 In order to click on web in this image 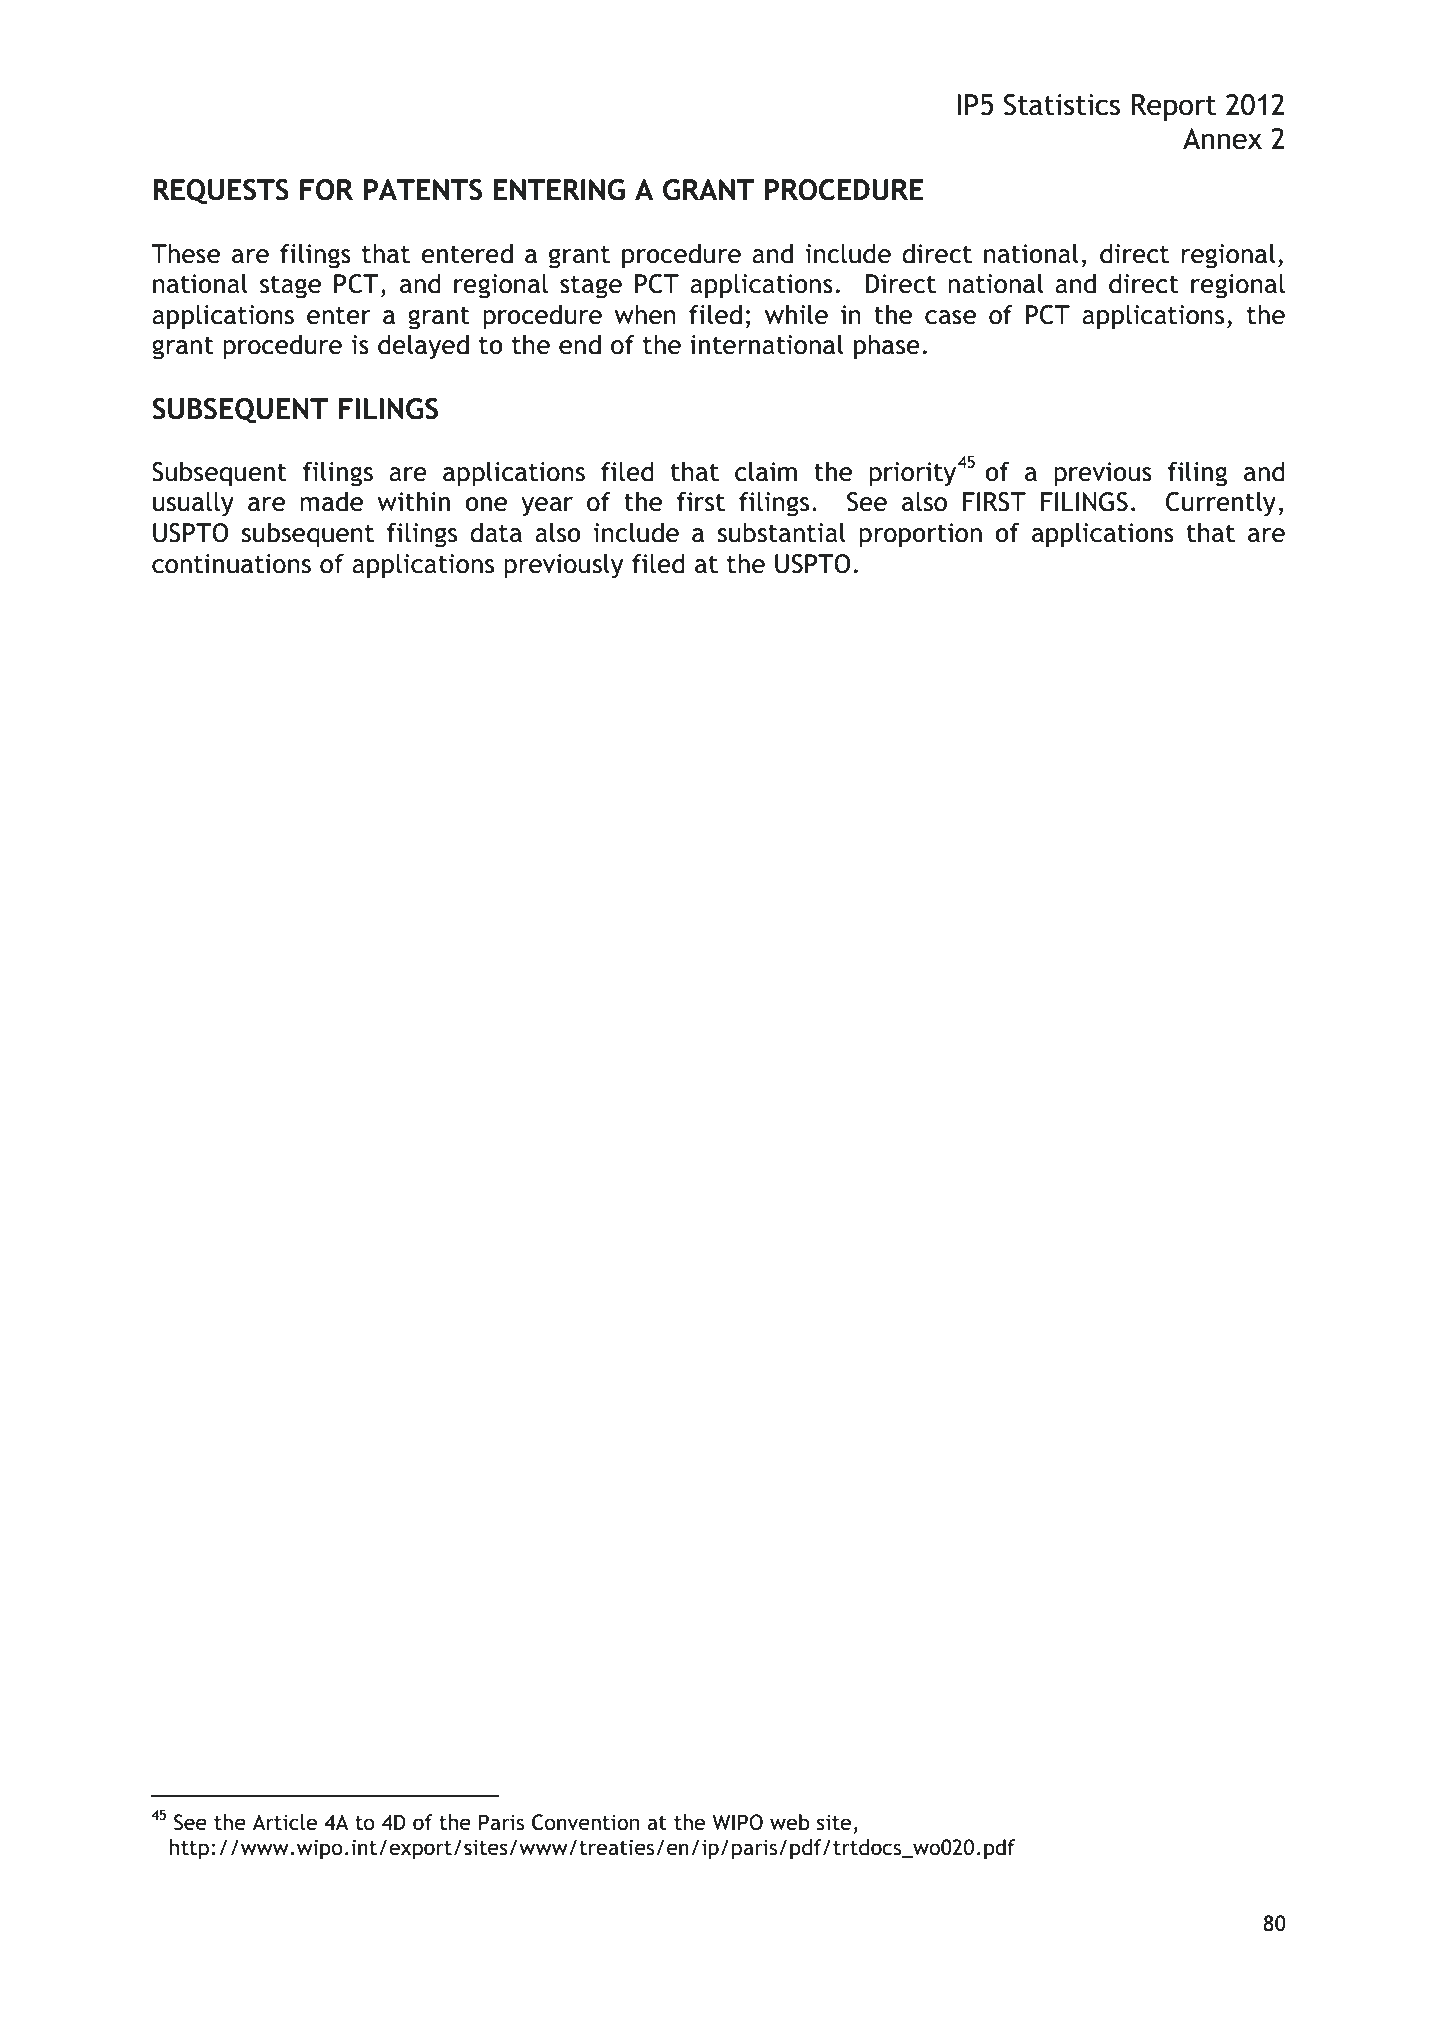, I will do `click(790, 1822)`.
